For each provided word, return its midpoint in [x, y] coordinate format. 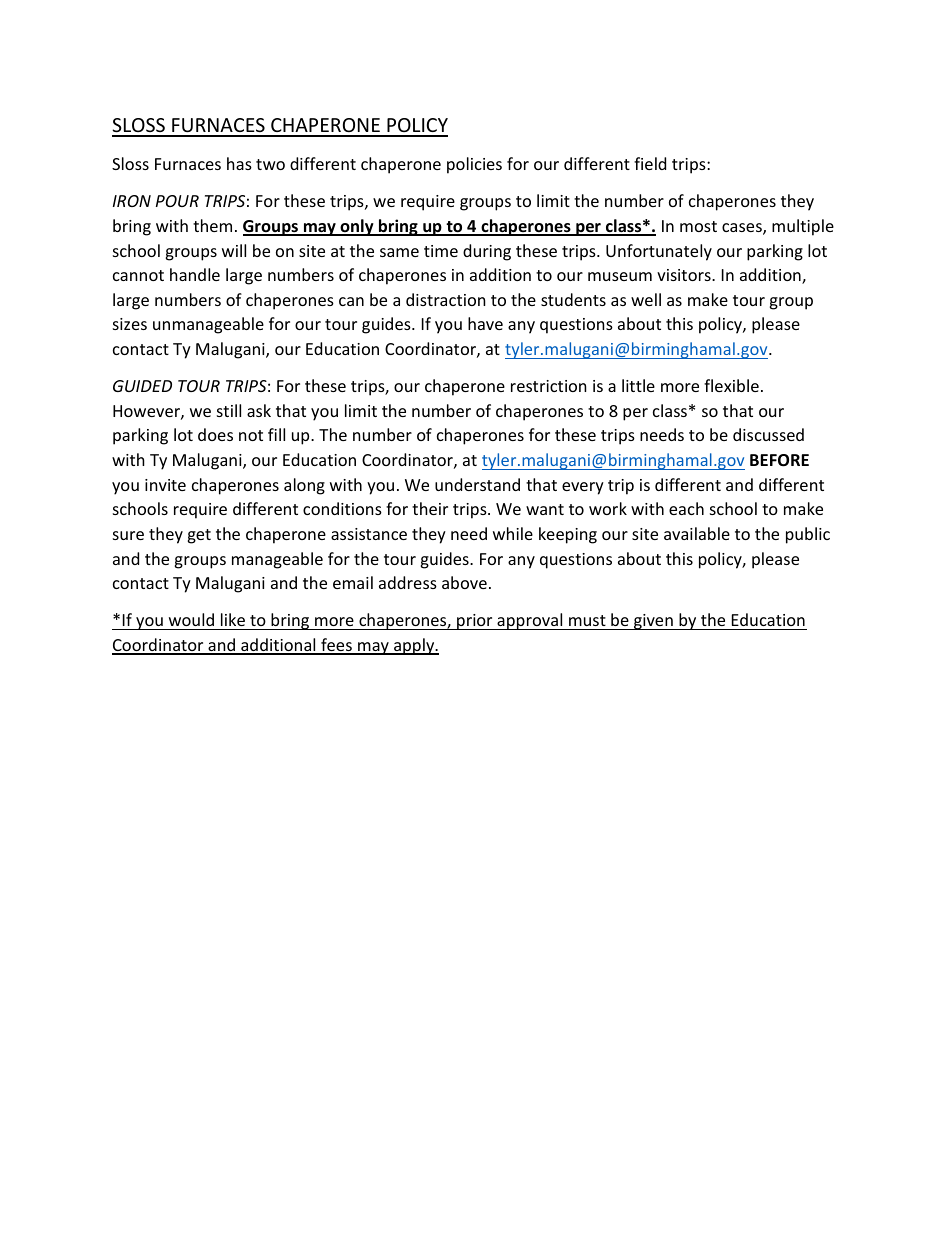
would [191, 619]
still [229, 410]
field [650, 163]
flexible [731, 385]
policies [474, 165]
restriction [549, 386]
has [239, 163]
